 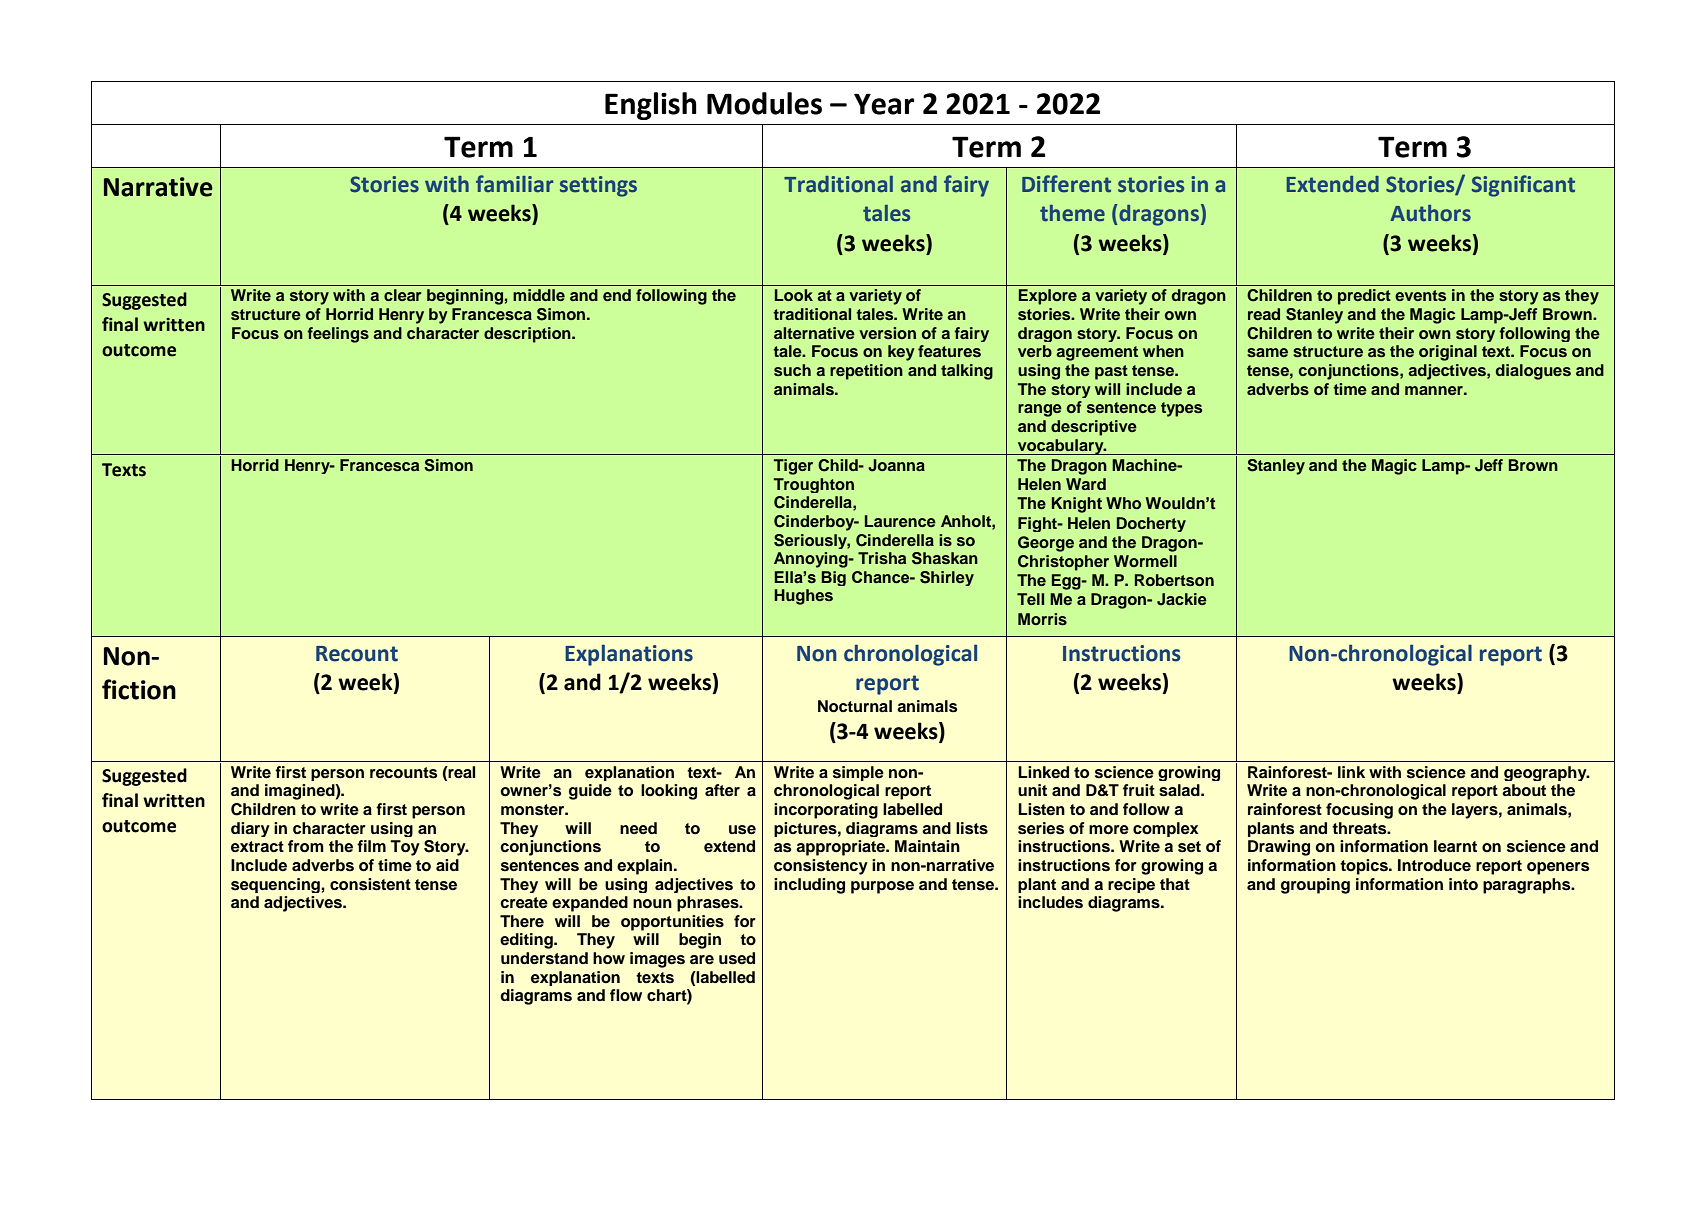 What do you see at coordinates (884, 104) in the screenshot?
I see `Year` at bounding box center [884, 104].
